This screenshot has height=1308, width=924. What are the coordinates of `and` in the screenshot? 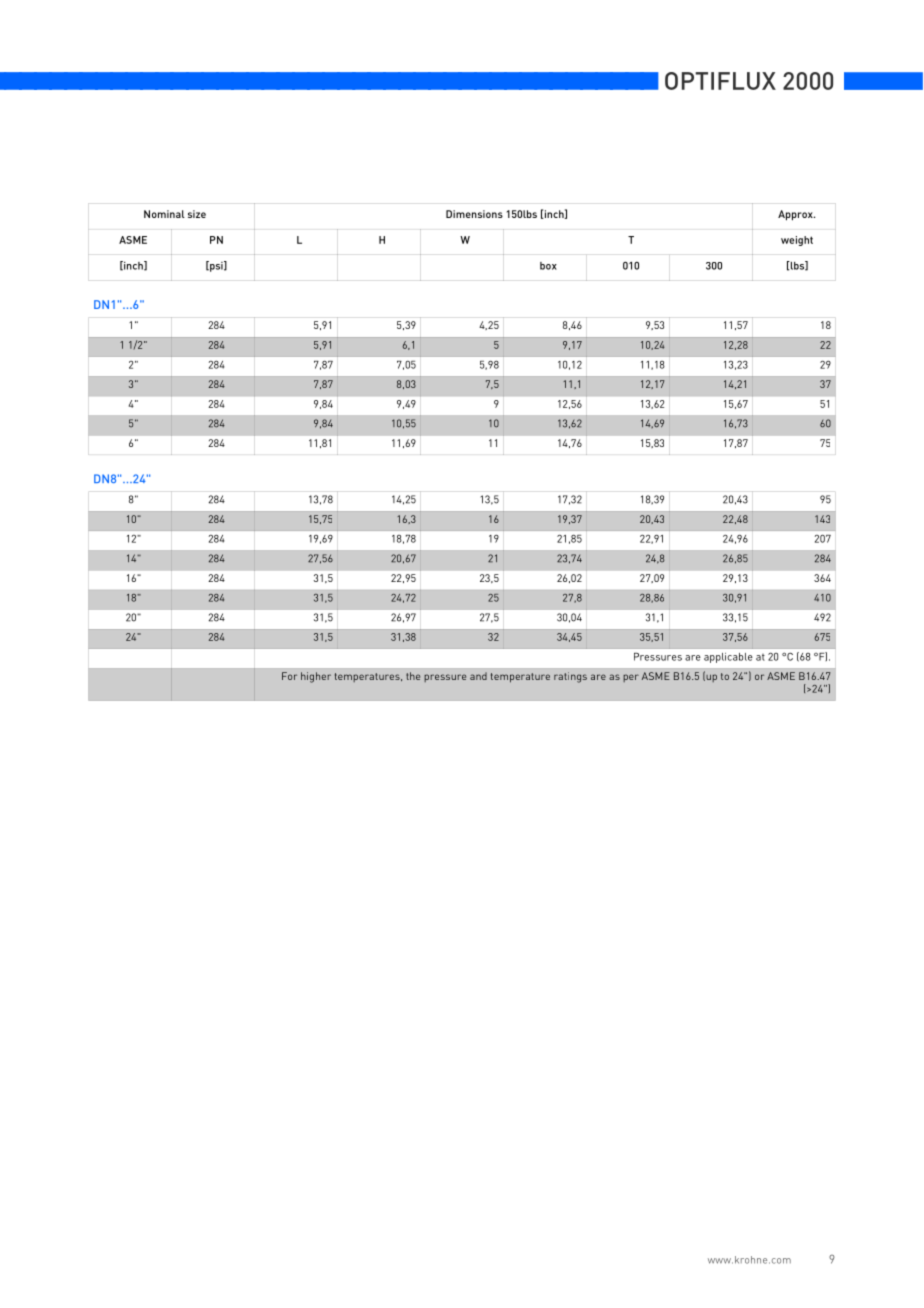 It's located at (478, 676).
